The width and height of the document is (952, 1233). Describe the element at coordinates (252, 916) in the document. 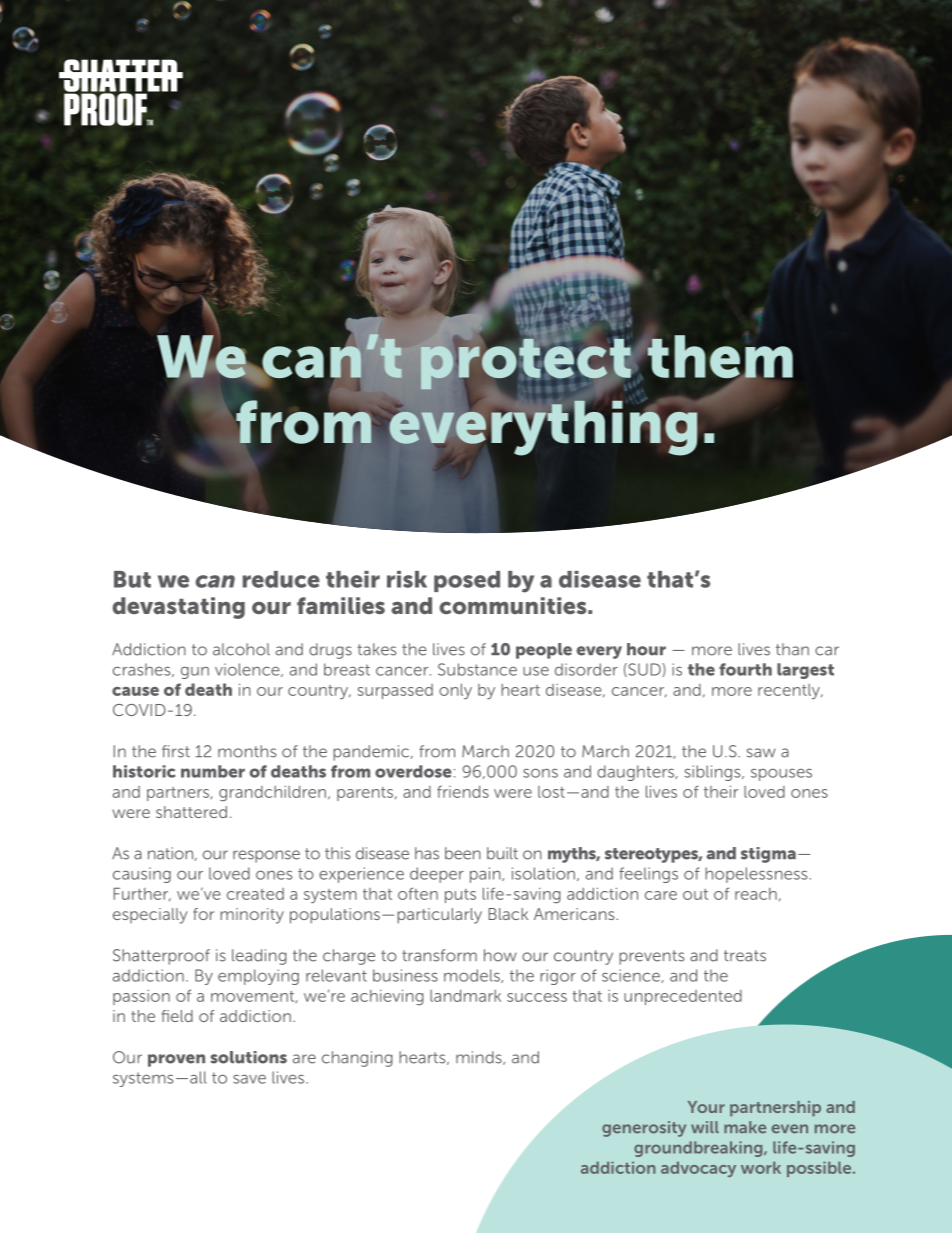

I see `minority` at that location.
